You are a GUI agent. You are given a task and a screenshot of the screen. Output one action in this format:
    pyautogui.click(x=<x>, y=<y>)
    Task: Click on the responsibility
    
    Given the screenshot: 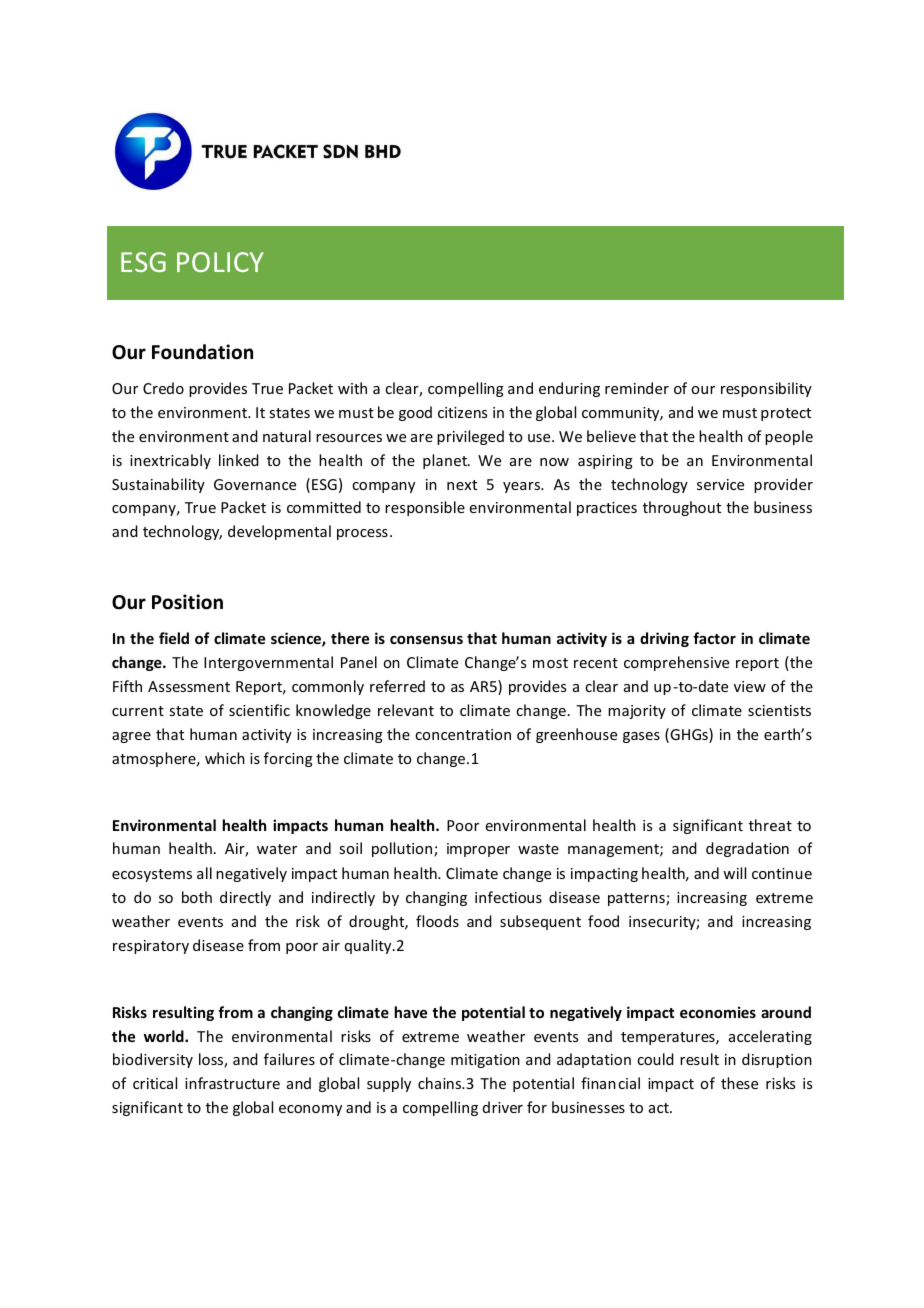 What is the action you would take?
    pyautogui.click(x=766, y=389)
